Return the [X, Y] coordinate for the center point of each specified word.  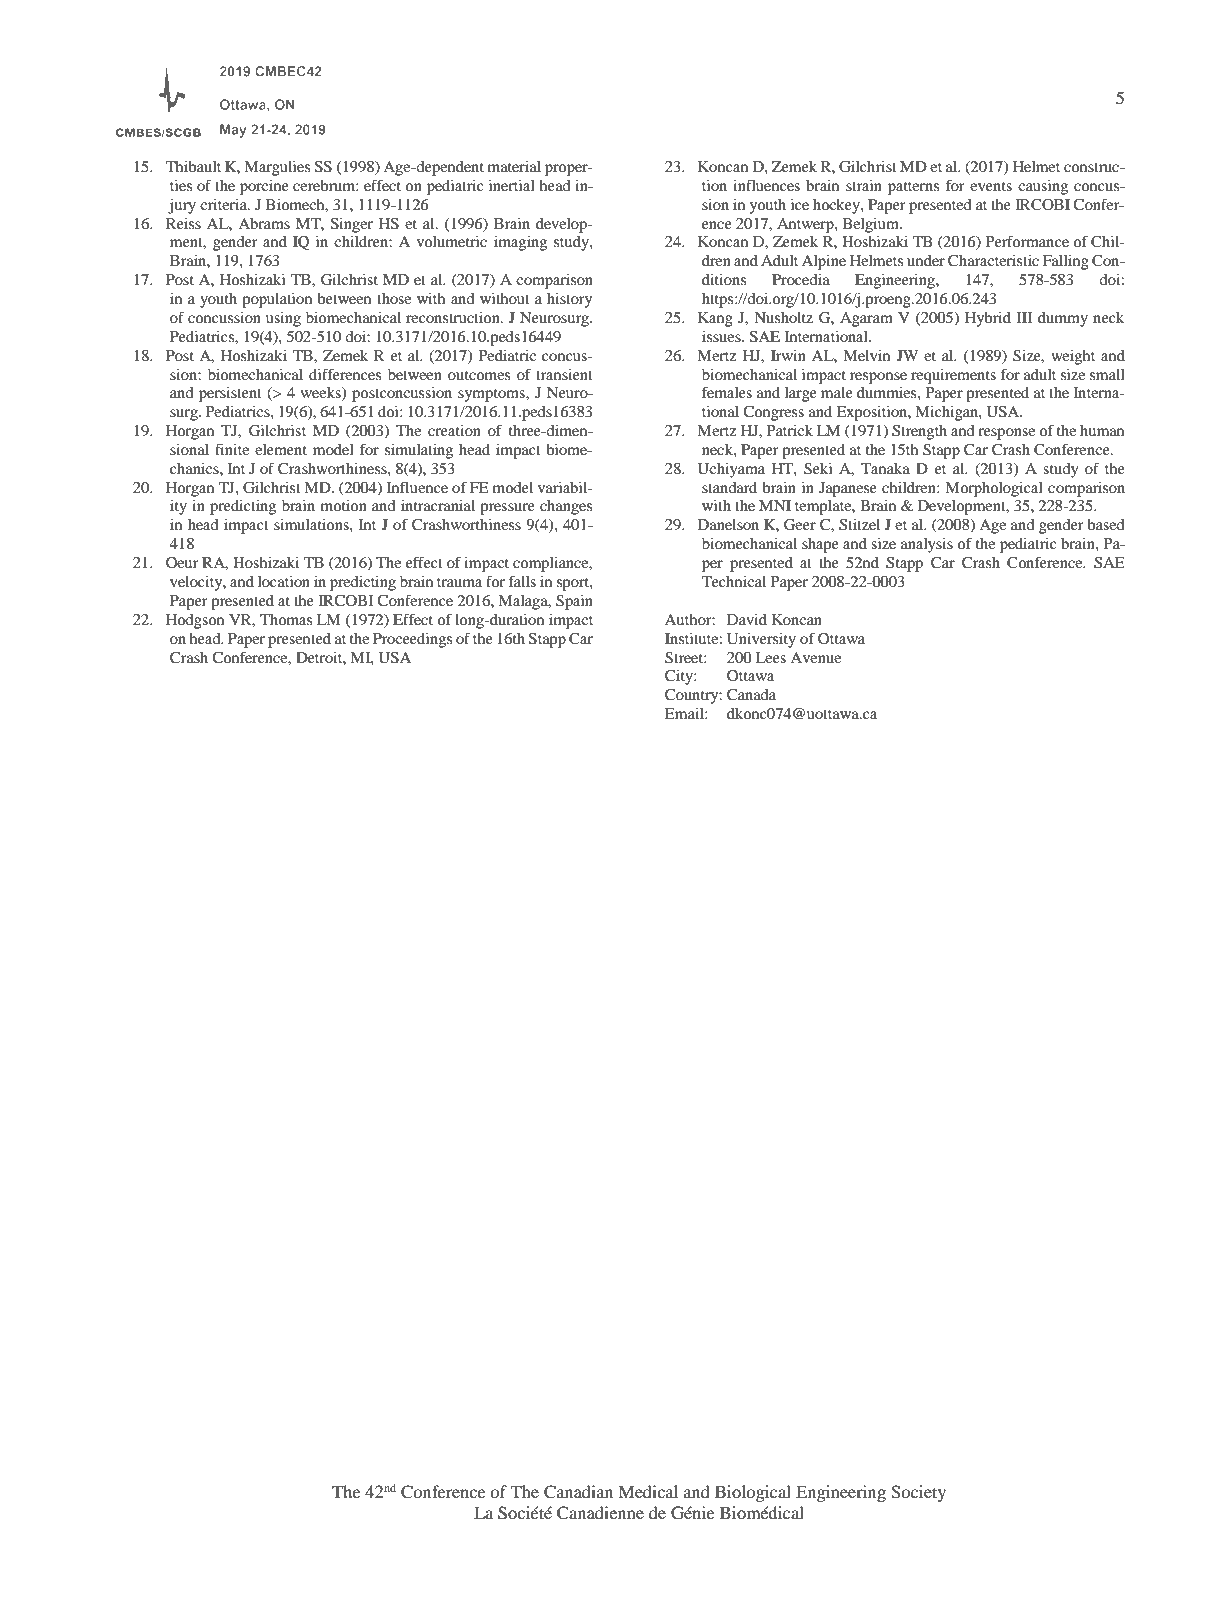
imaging [520, 243]
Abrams [264, 223]
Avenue [815, 657]
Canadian [578, 1492]
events [991, 186]
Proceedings [412, 640]
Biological [753, 1493]
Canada [751, 695]
